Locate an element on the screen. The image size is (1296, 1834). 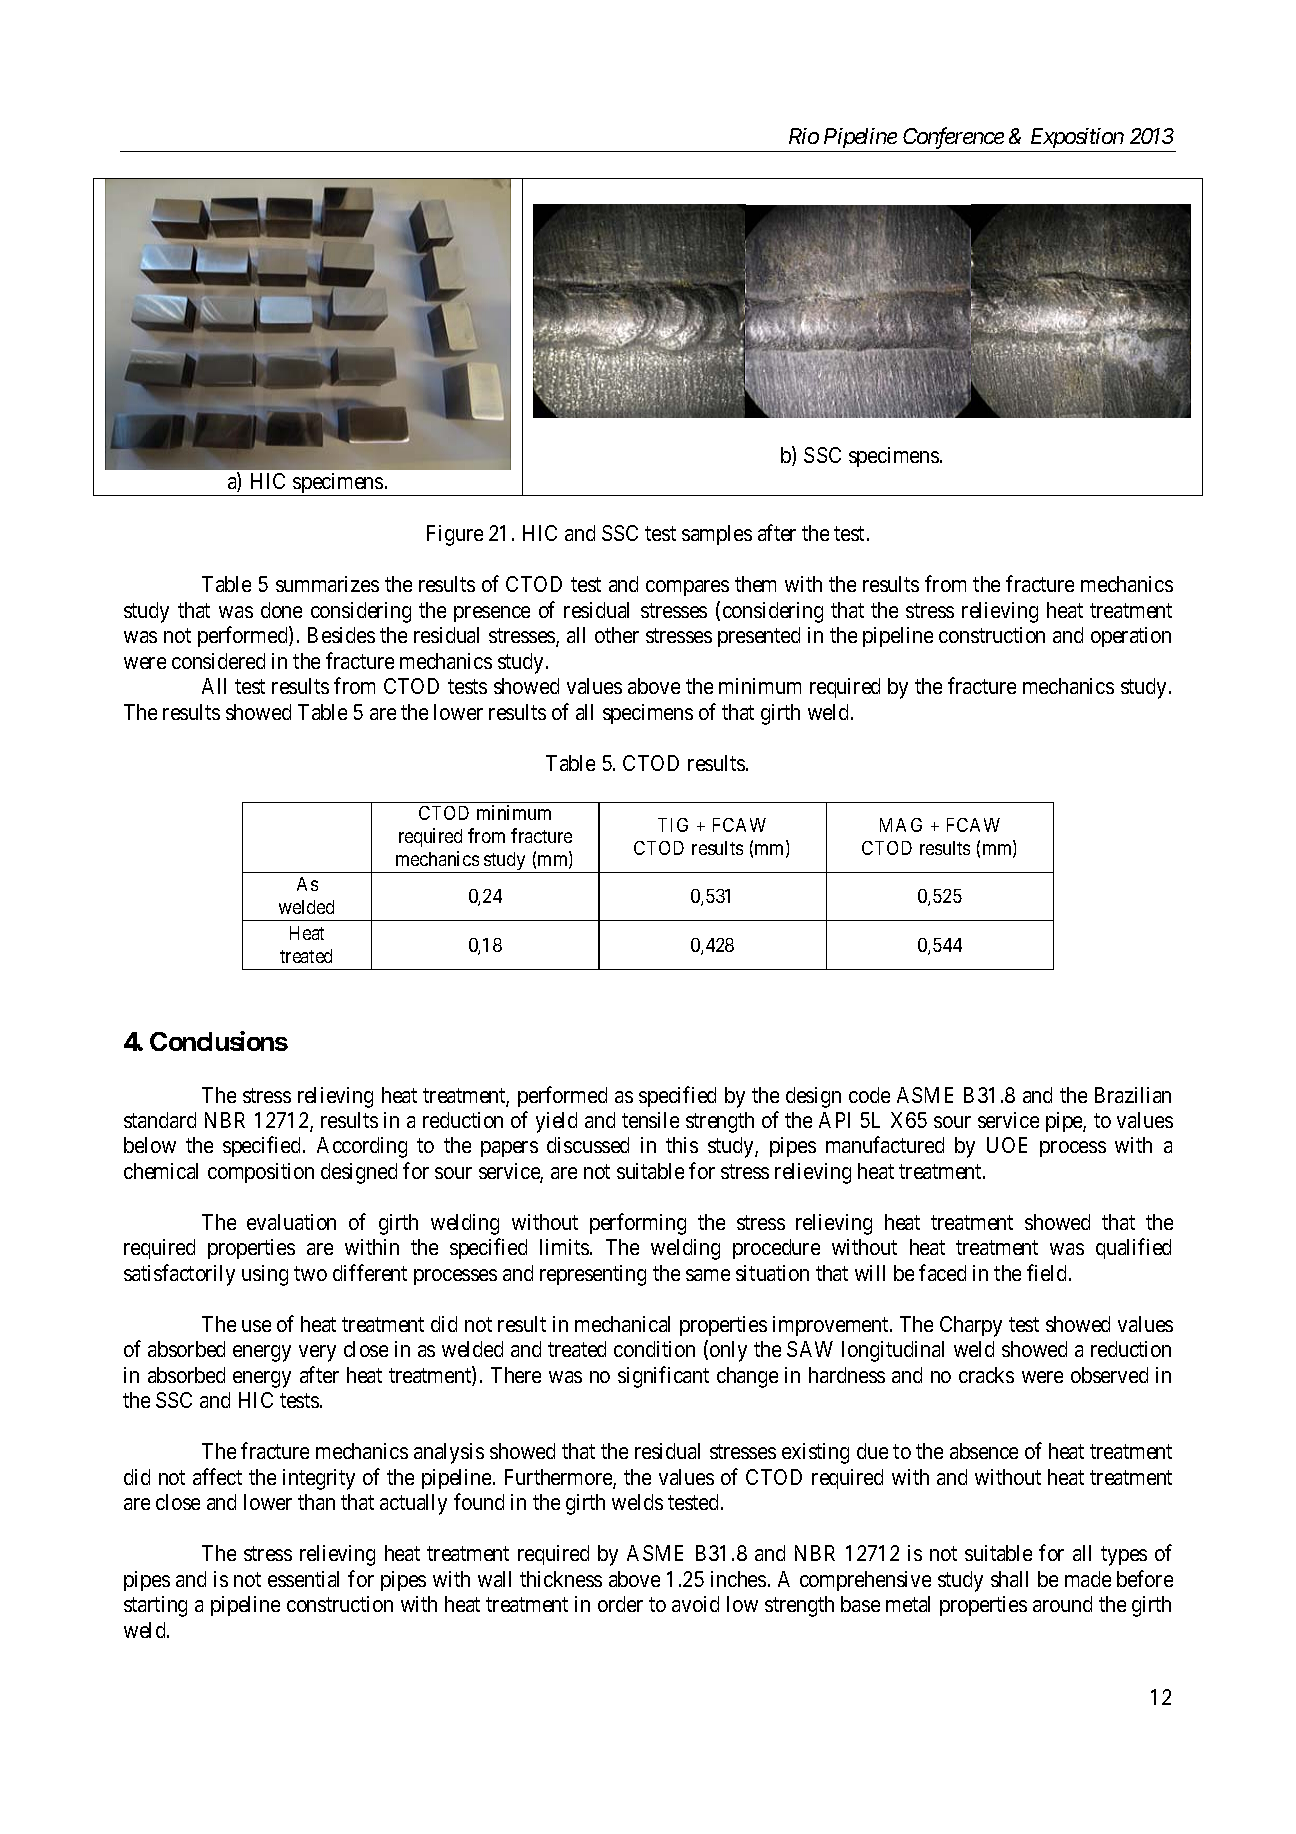
samples is located at coordinates (717, 535).
